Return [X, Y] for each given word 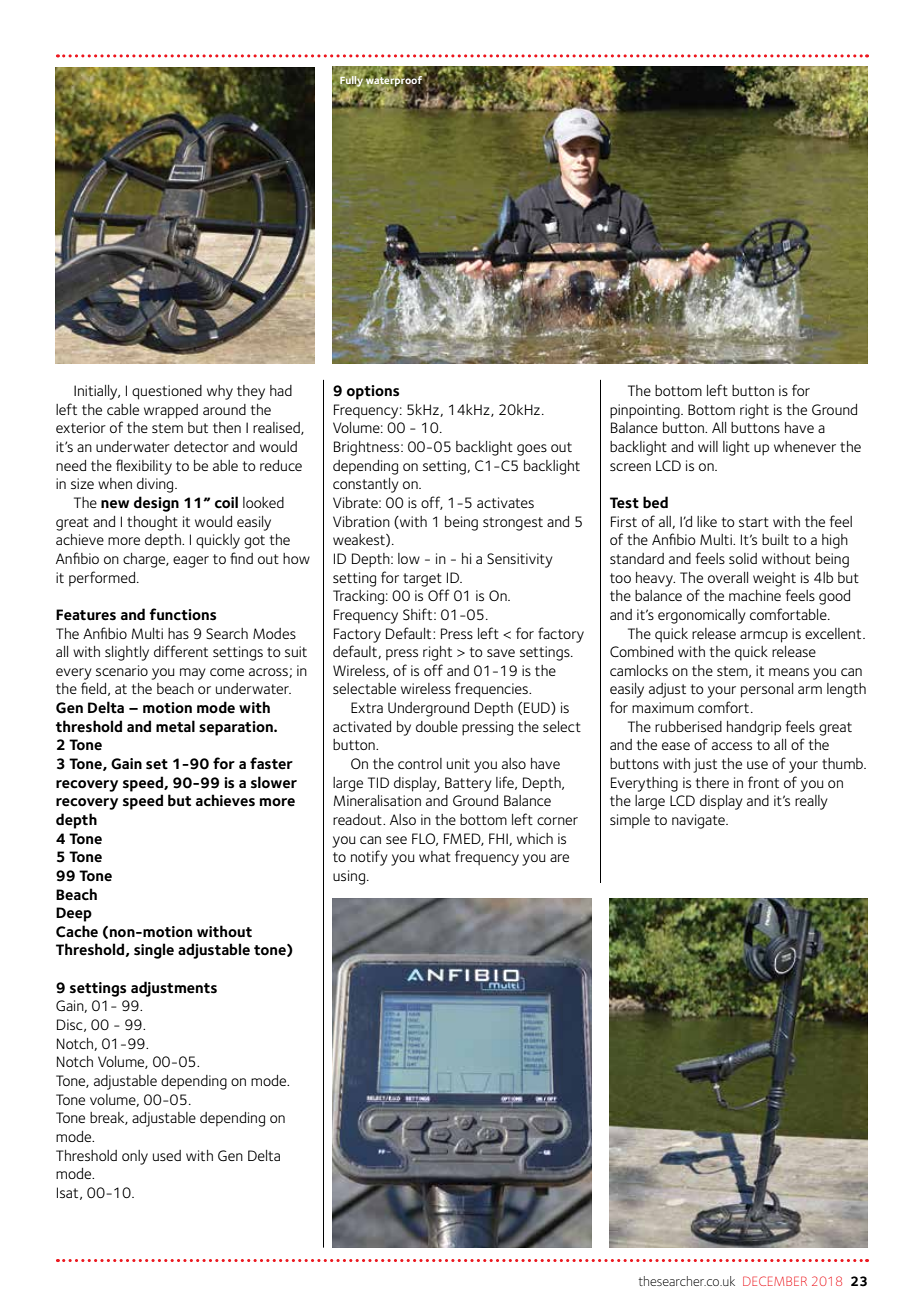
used [167, 1155]
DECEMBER [775, 1281]
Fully [351, 82]
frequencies [492, 690]
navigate [699, 821]
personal [767, 690]
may [193, 674]
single [154, 951]
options [373, 392]
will [708, 446]
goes [532, 450]
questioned [167, 392]
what [435, 856]
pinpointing [646, 411]
